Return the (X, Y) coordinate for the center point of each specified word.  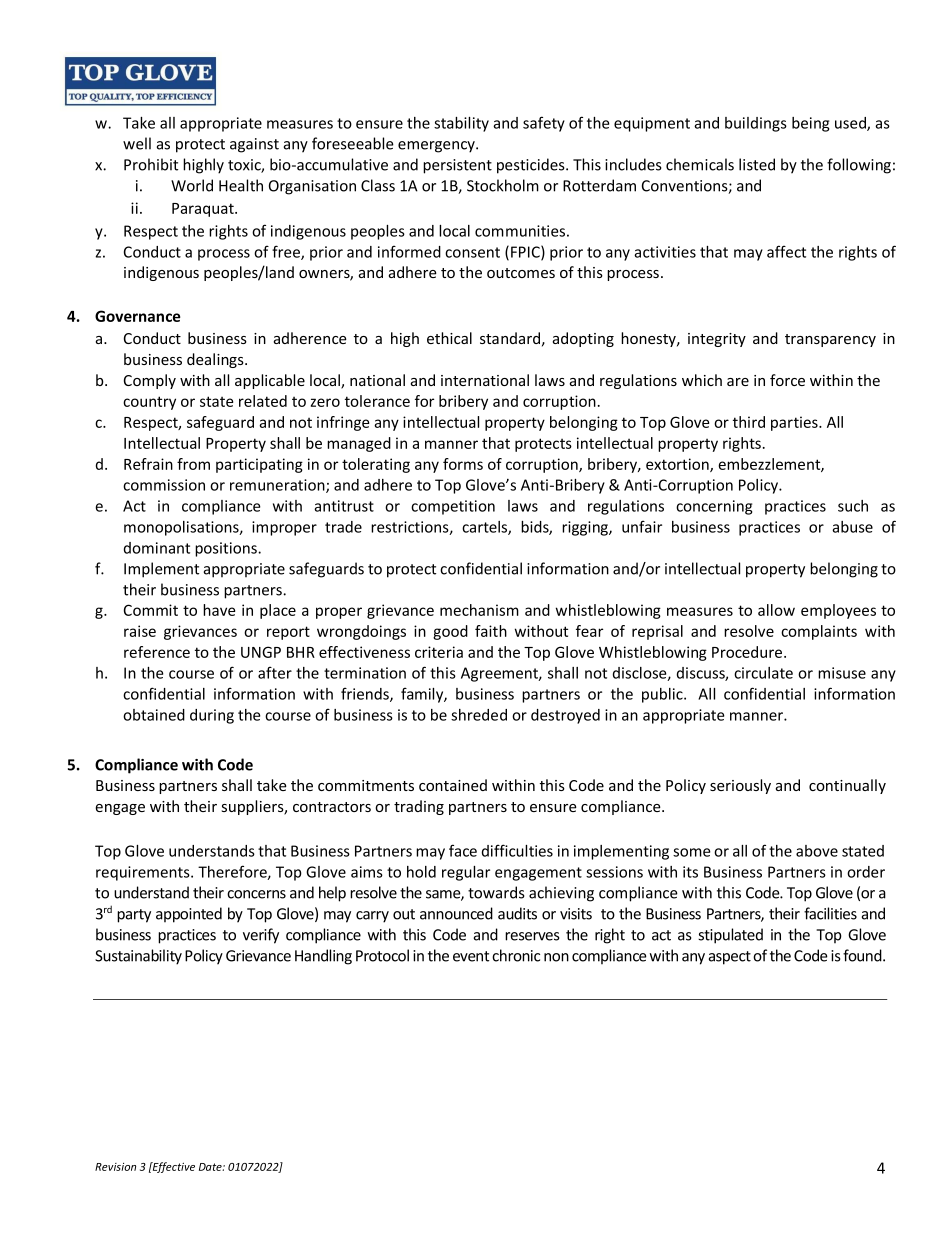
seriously (740, 786)
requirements (144, 873)
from (193, 464)
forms (463, 464)
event (471, 956)
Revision (115, 1167)
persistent (457, 166)
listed (757, 164)
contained (453, 785)
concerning (714, 507)
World (192, 185)
